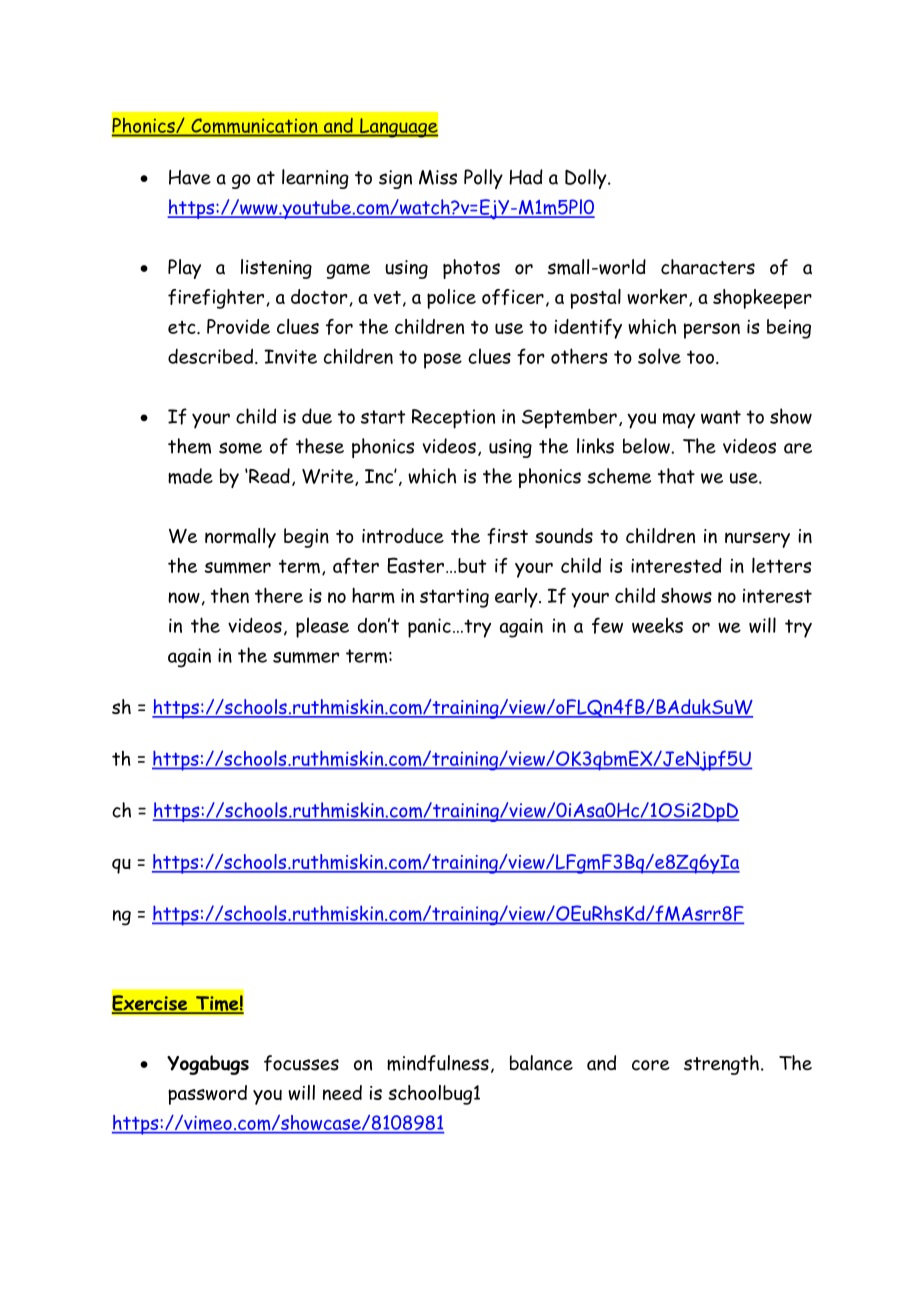  What do you see at coordinates (483, 179) in the document?
I see `Polly` at bounding box center [483, 179].
